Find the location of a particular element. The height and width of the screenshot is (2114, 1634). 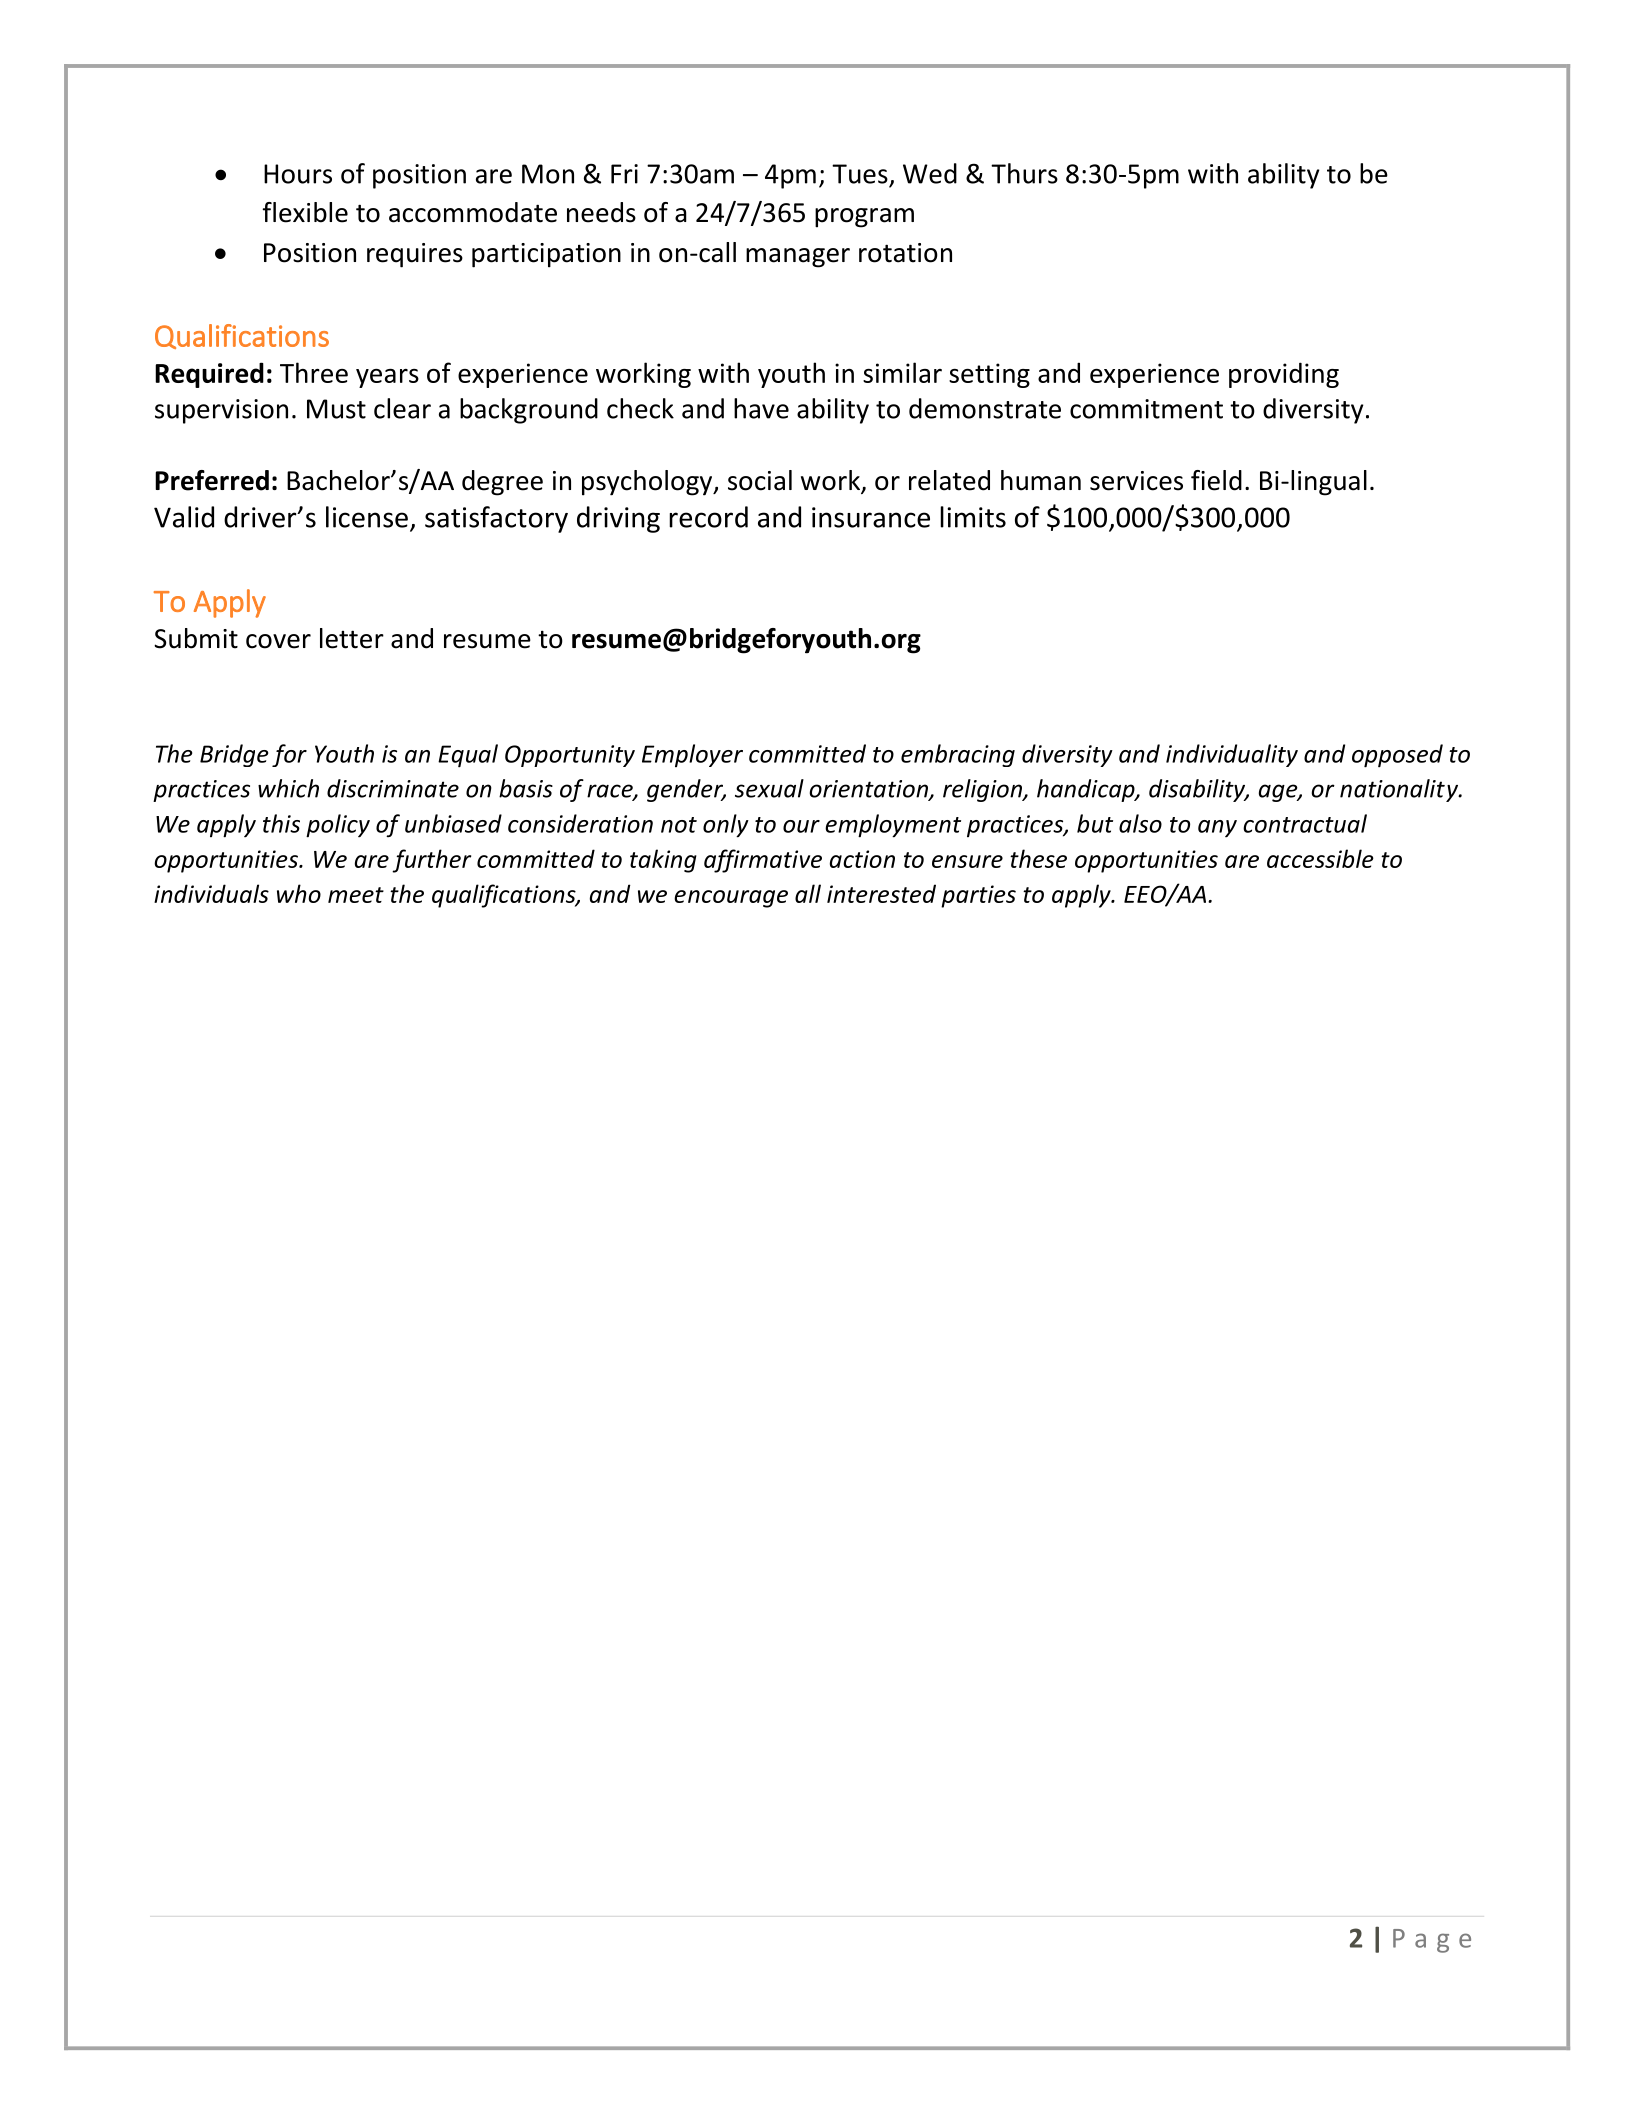

affirmative is located at coordinates (763, 861).
